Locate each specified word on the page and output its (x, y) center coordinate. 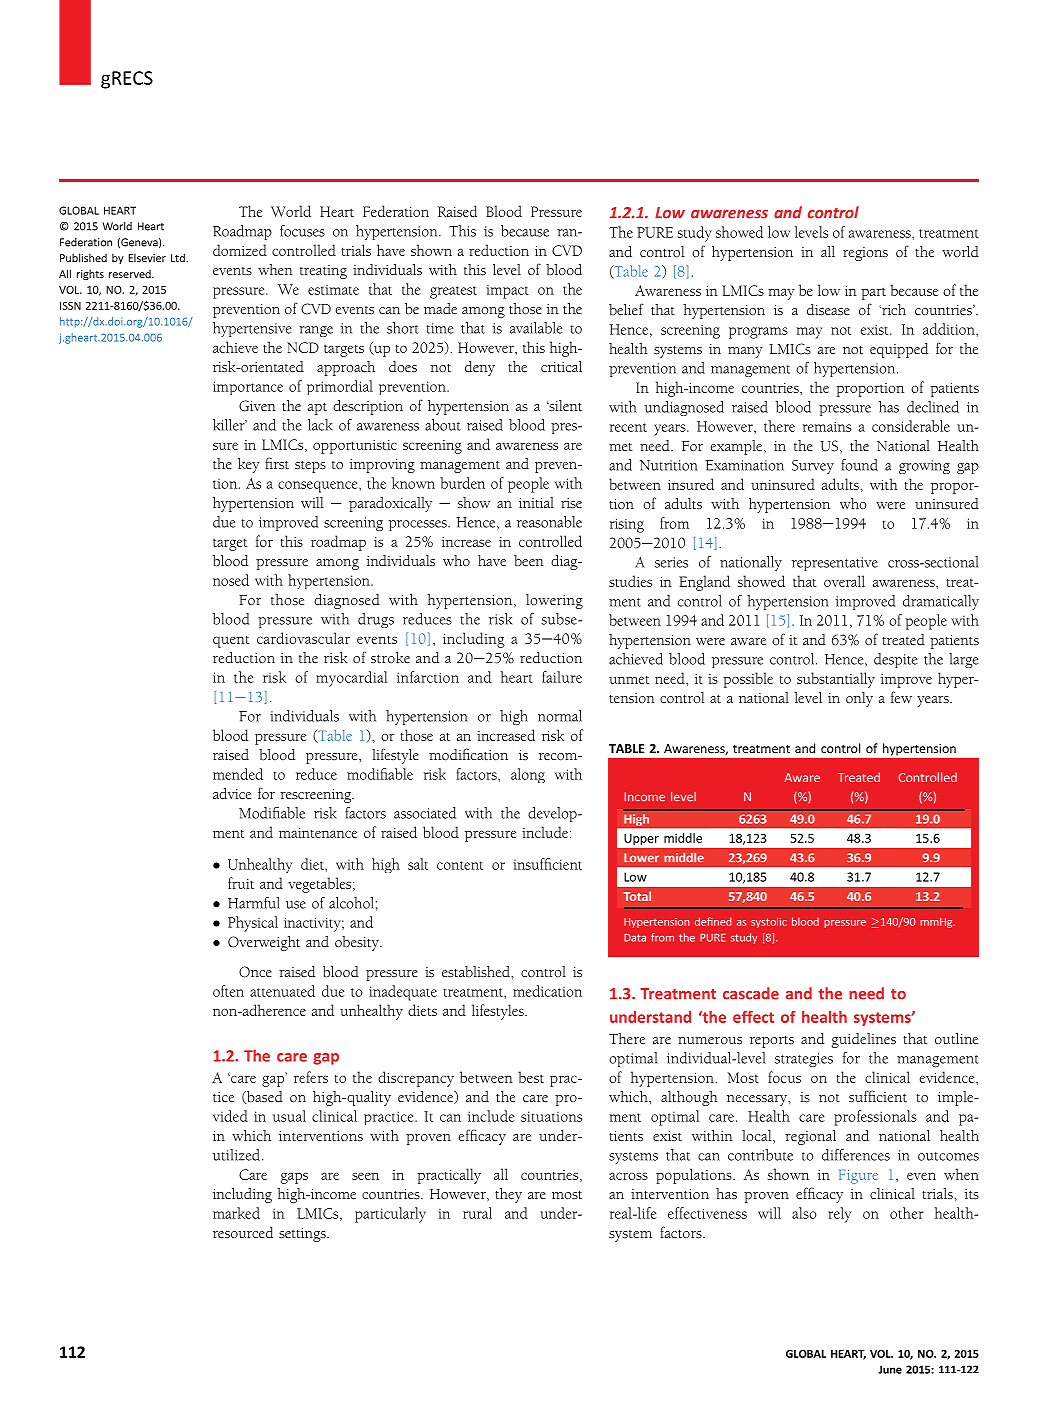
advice (232, 794)
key (249, 465)
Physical (253, 924)
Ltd (179, 257)
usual (289, 1116)
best (531, 1077)
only (859, 699)
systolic (769, 922)
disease (828, 310)
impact (507, 292)
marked (236, 1213)
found (859, 465)
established (477, 972)
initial (536, 502)
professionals (875, 1118)
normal (560, 716)
